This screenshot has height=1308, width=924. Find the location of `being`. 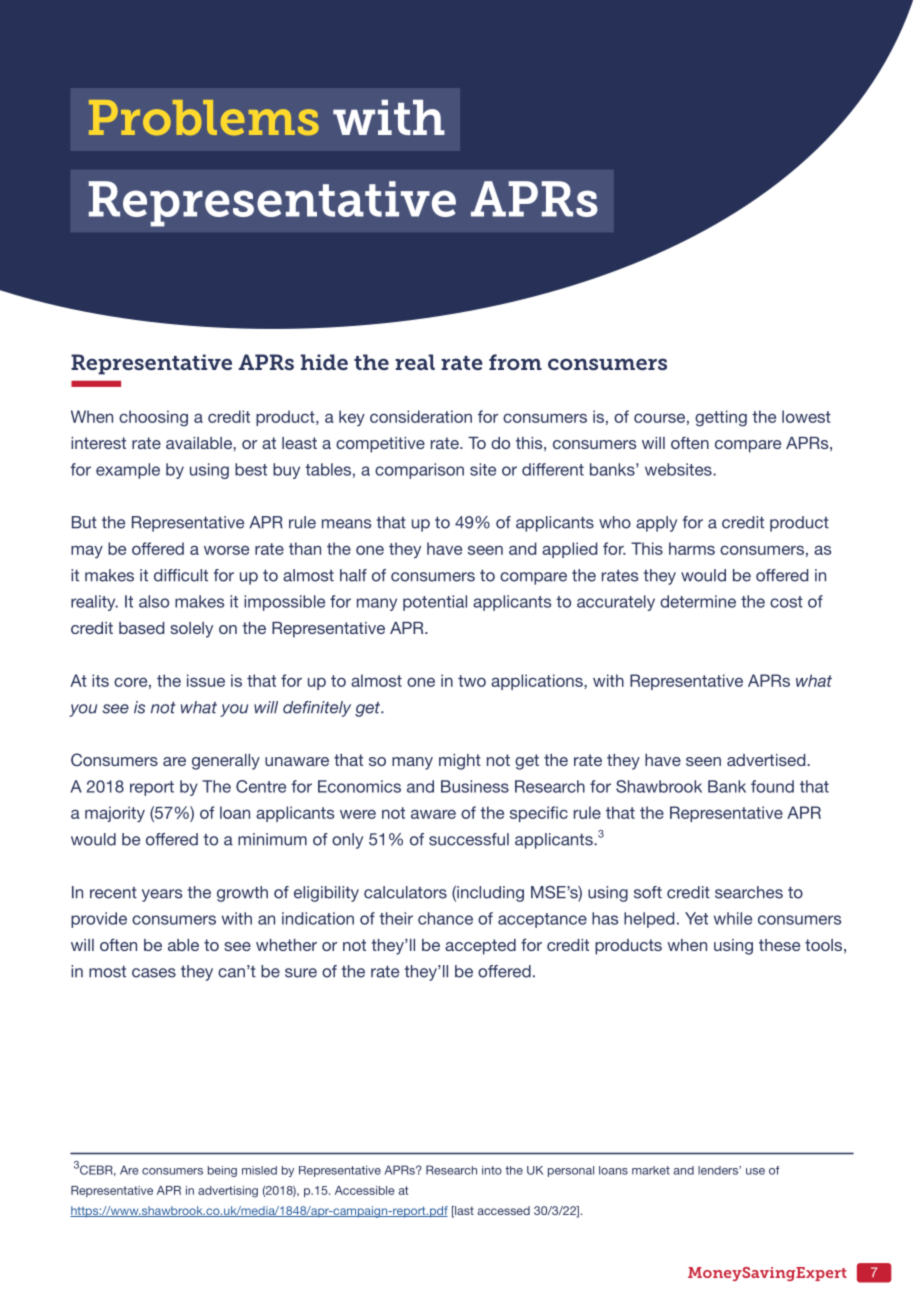

being is located at coordinates (222, 1171).
